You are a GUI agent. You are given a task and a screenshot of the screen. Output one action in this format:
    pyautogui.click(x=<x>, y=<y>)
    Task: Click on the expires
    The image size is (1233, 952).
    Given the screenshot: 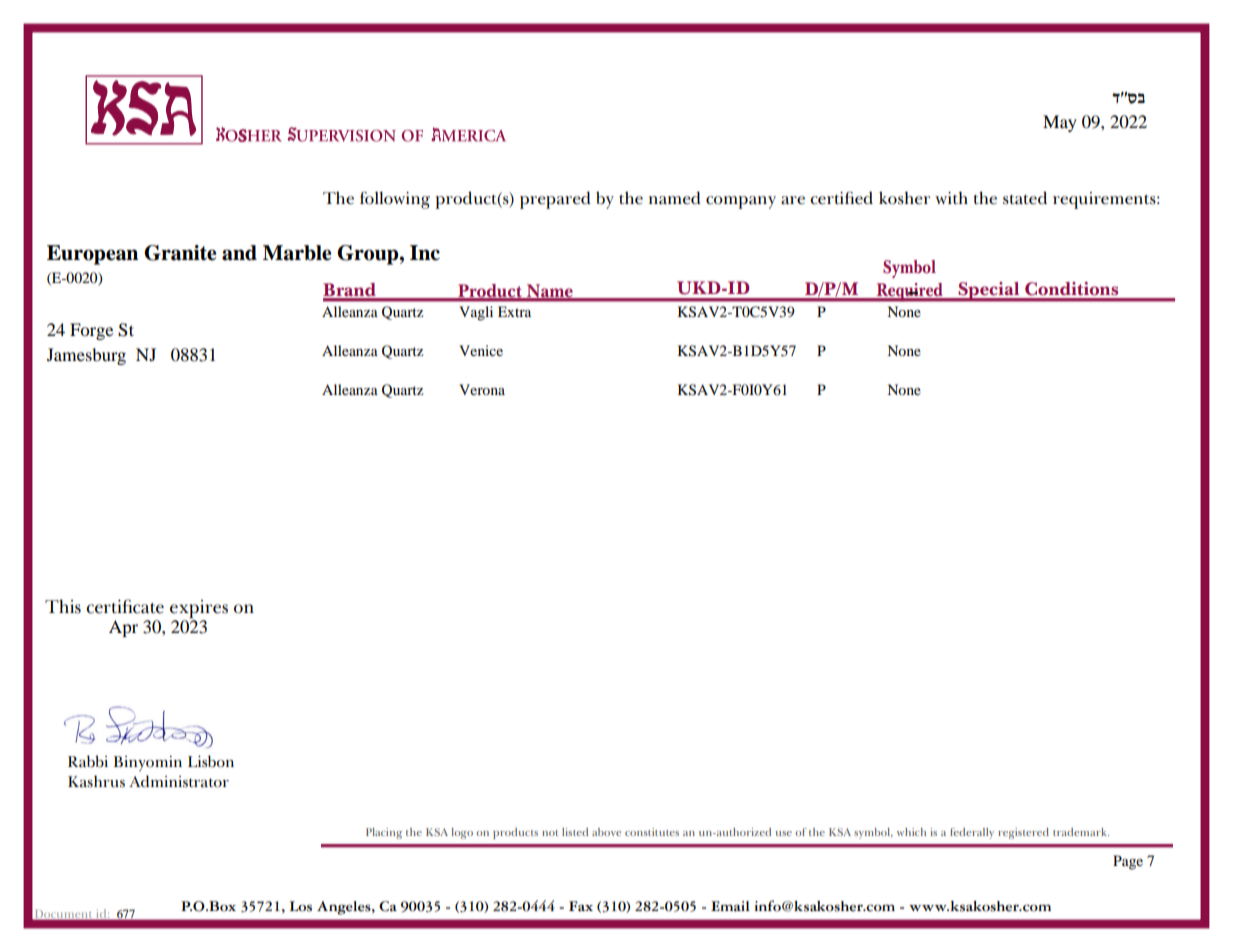 What is the action you would take?
    pyautogui.click(x=199, y=609)
